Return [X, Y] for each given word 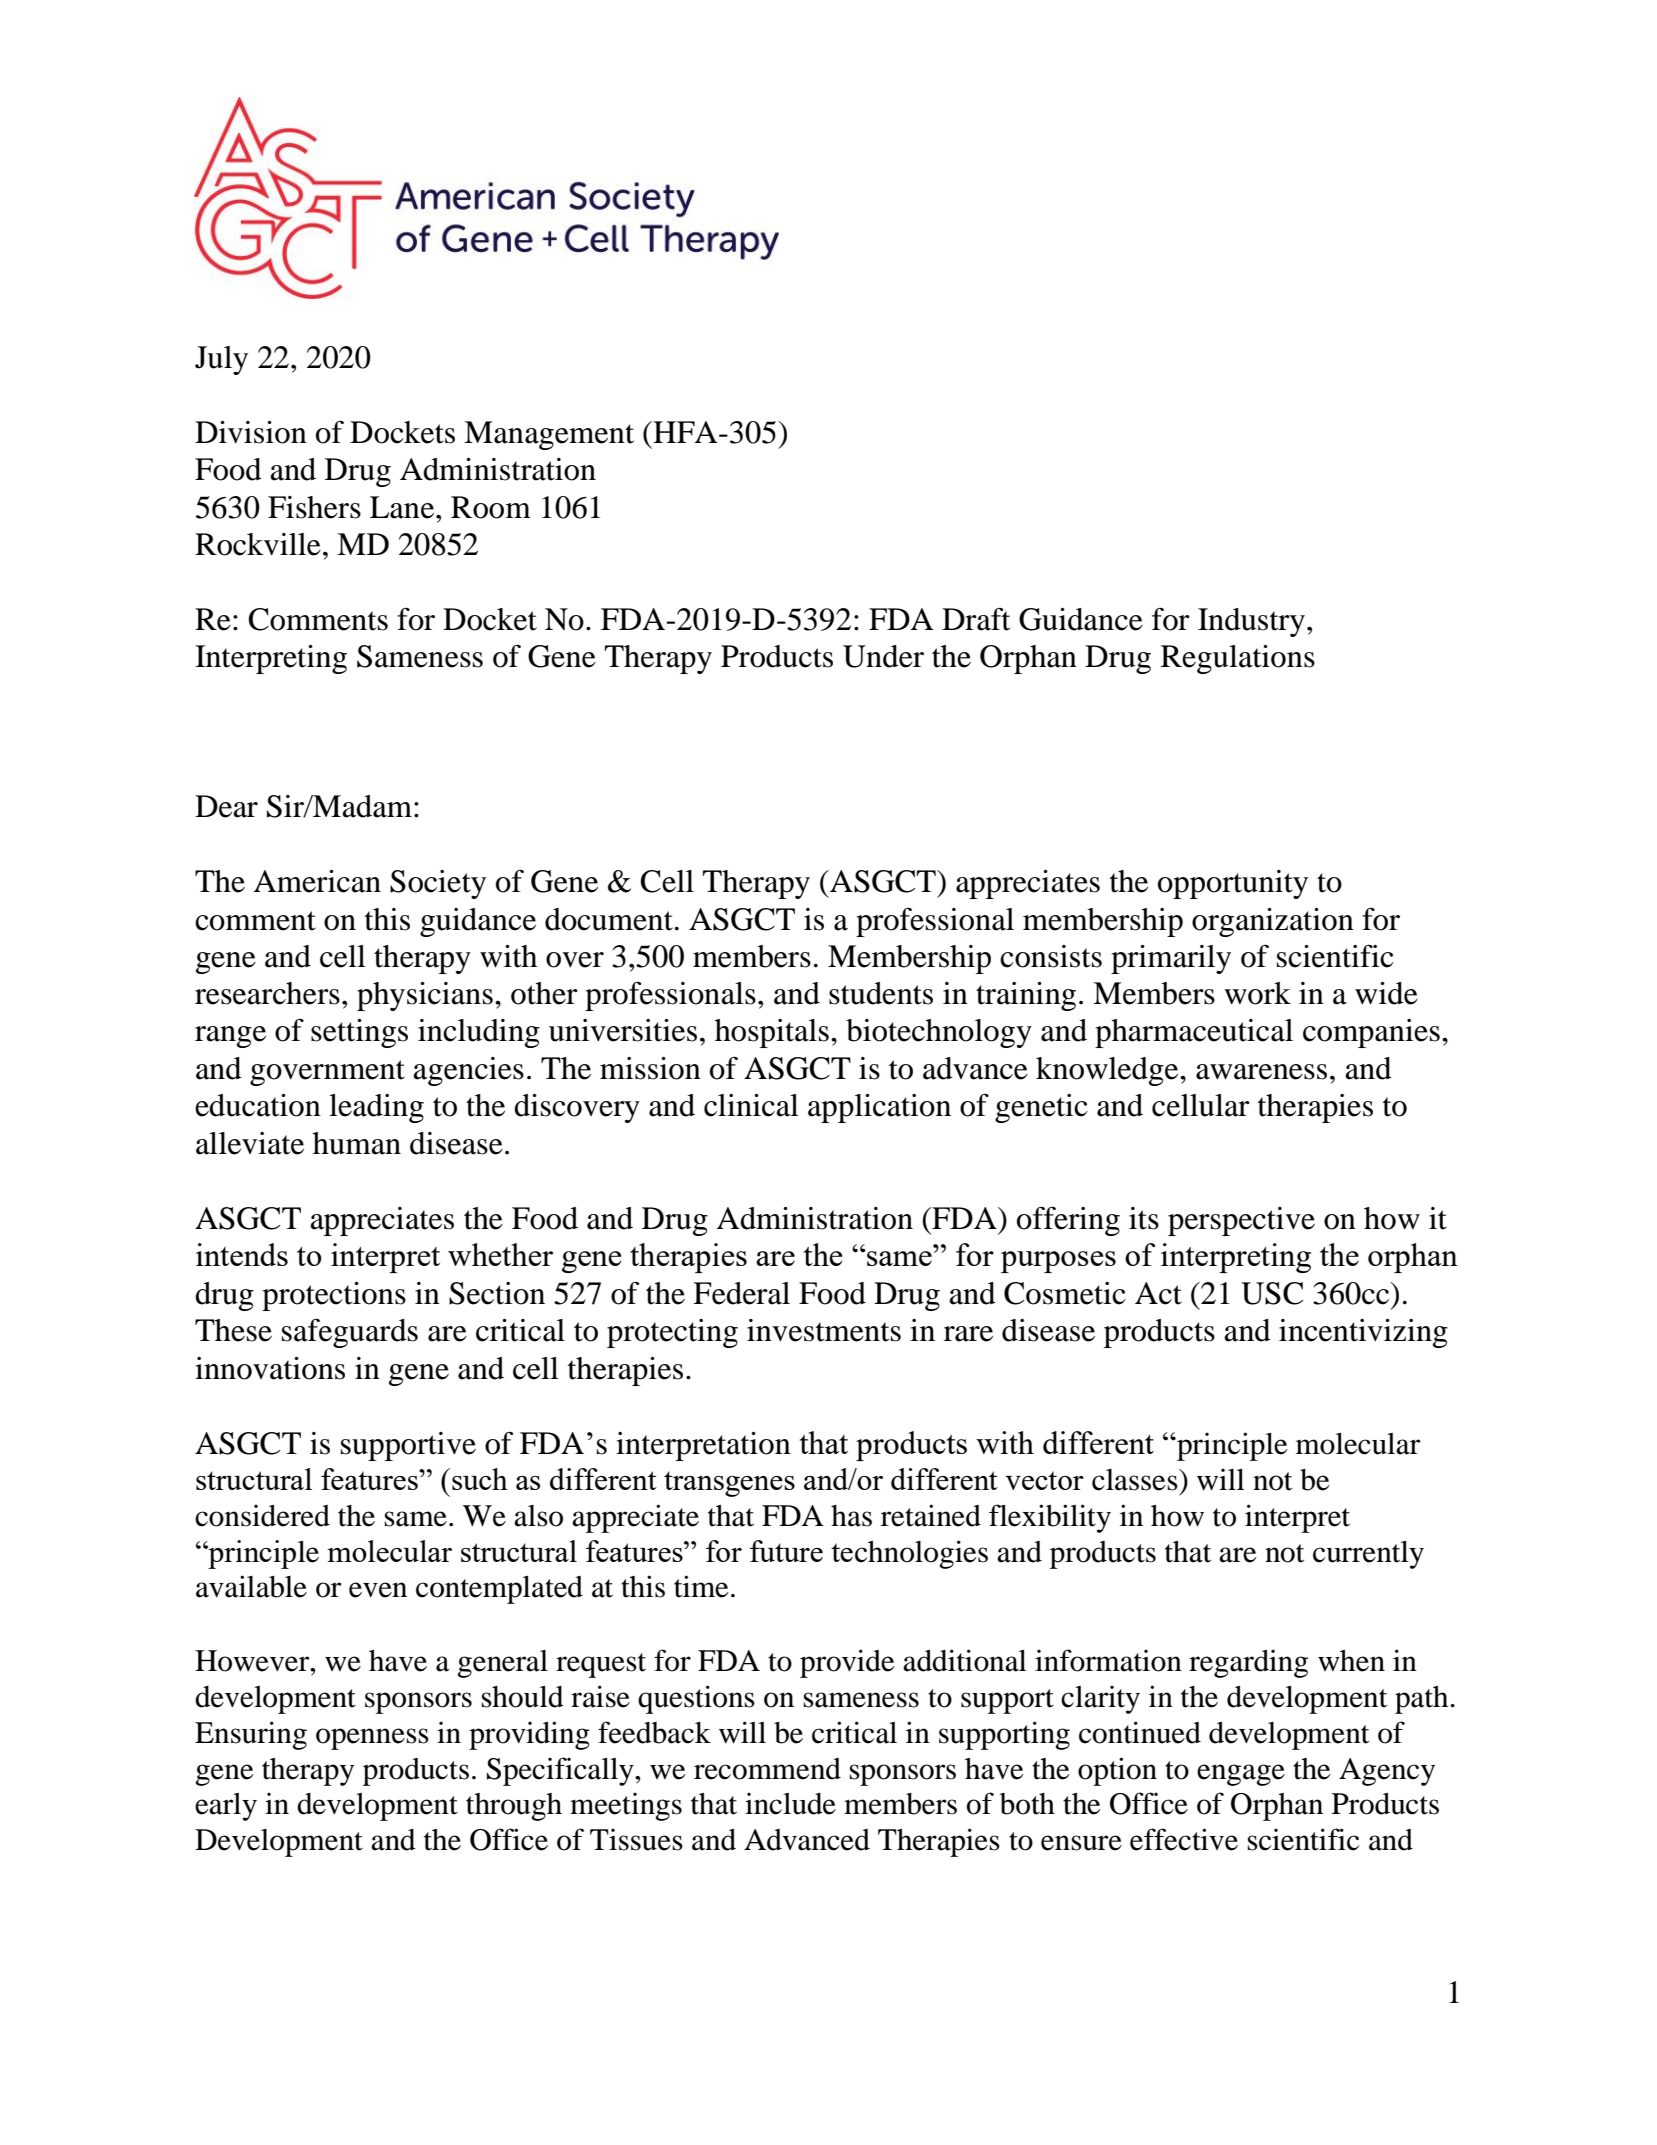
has [851, 1516]
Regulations [1238, 659]
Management [549, 435]
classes [1136, 1480]
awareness [1261, 1072]
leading [376, 1108]
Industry [1251, 622]
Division [251, 432]
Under [883, 656]
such [480, 1479]
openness [372, 1739]
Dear [226, 806]
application [879, 1108]
